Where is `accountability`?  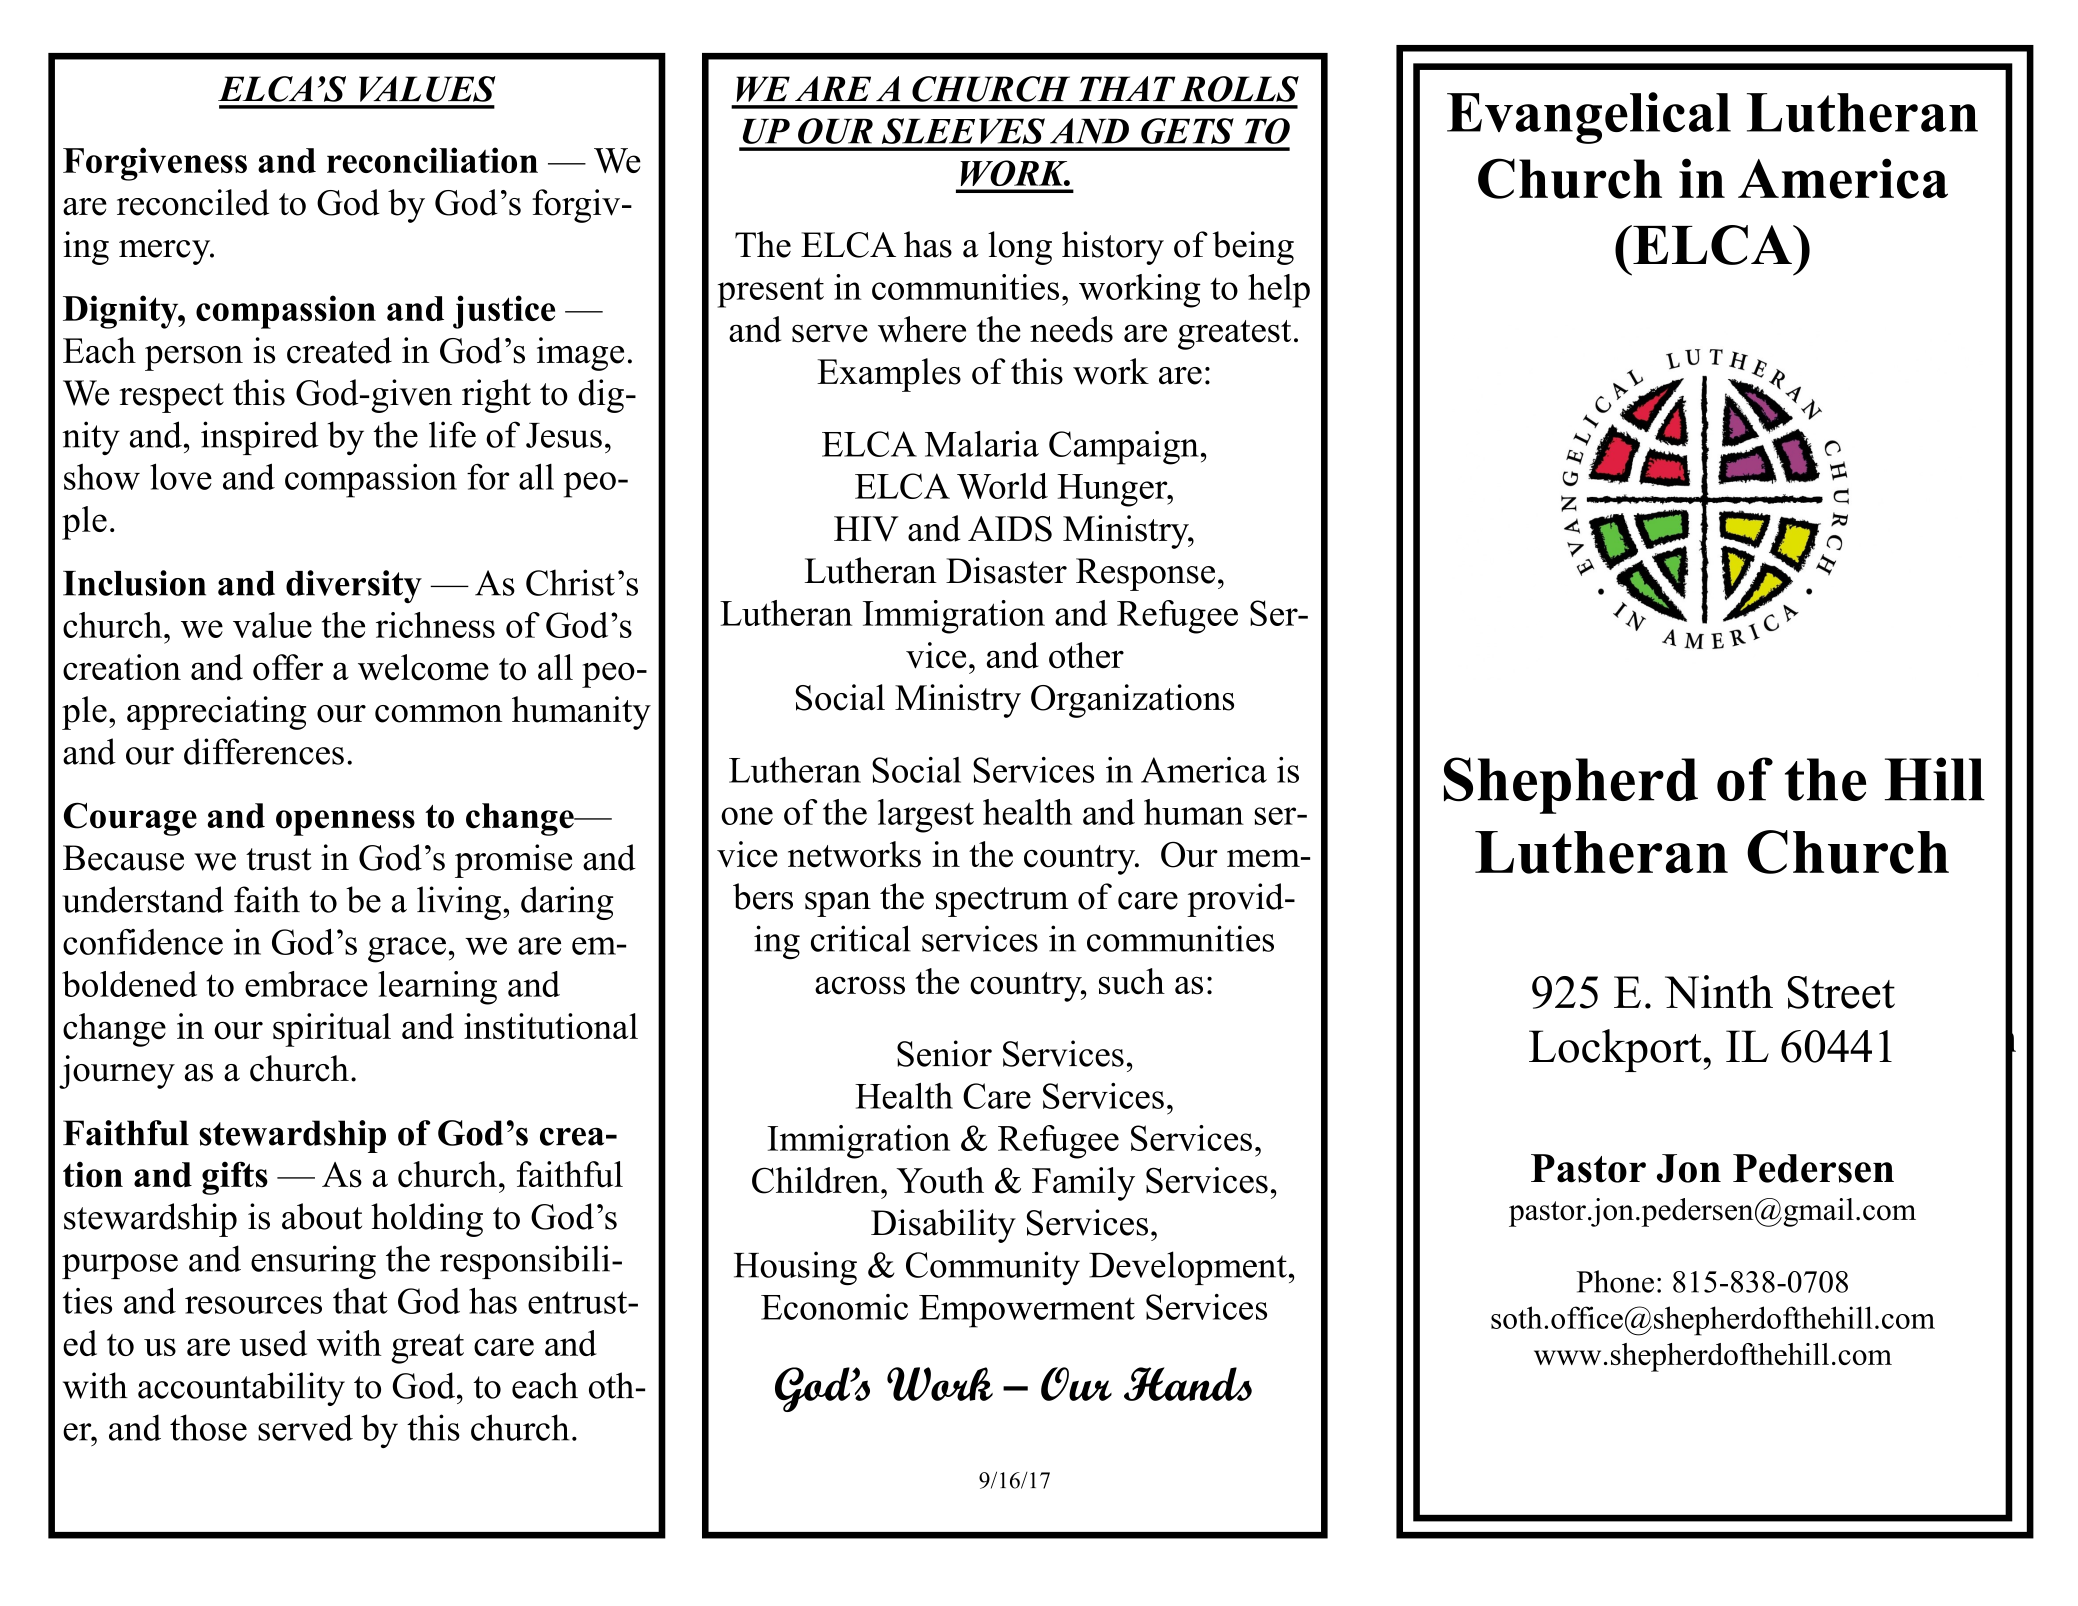 accountability is located at coordinates (241, 1389).
